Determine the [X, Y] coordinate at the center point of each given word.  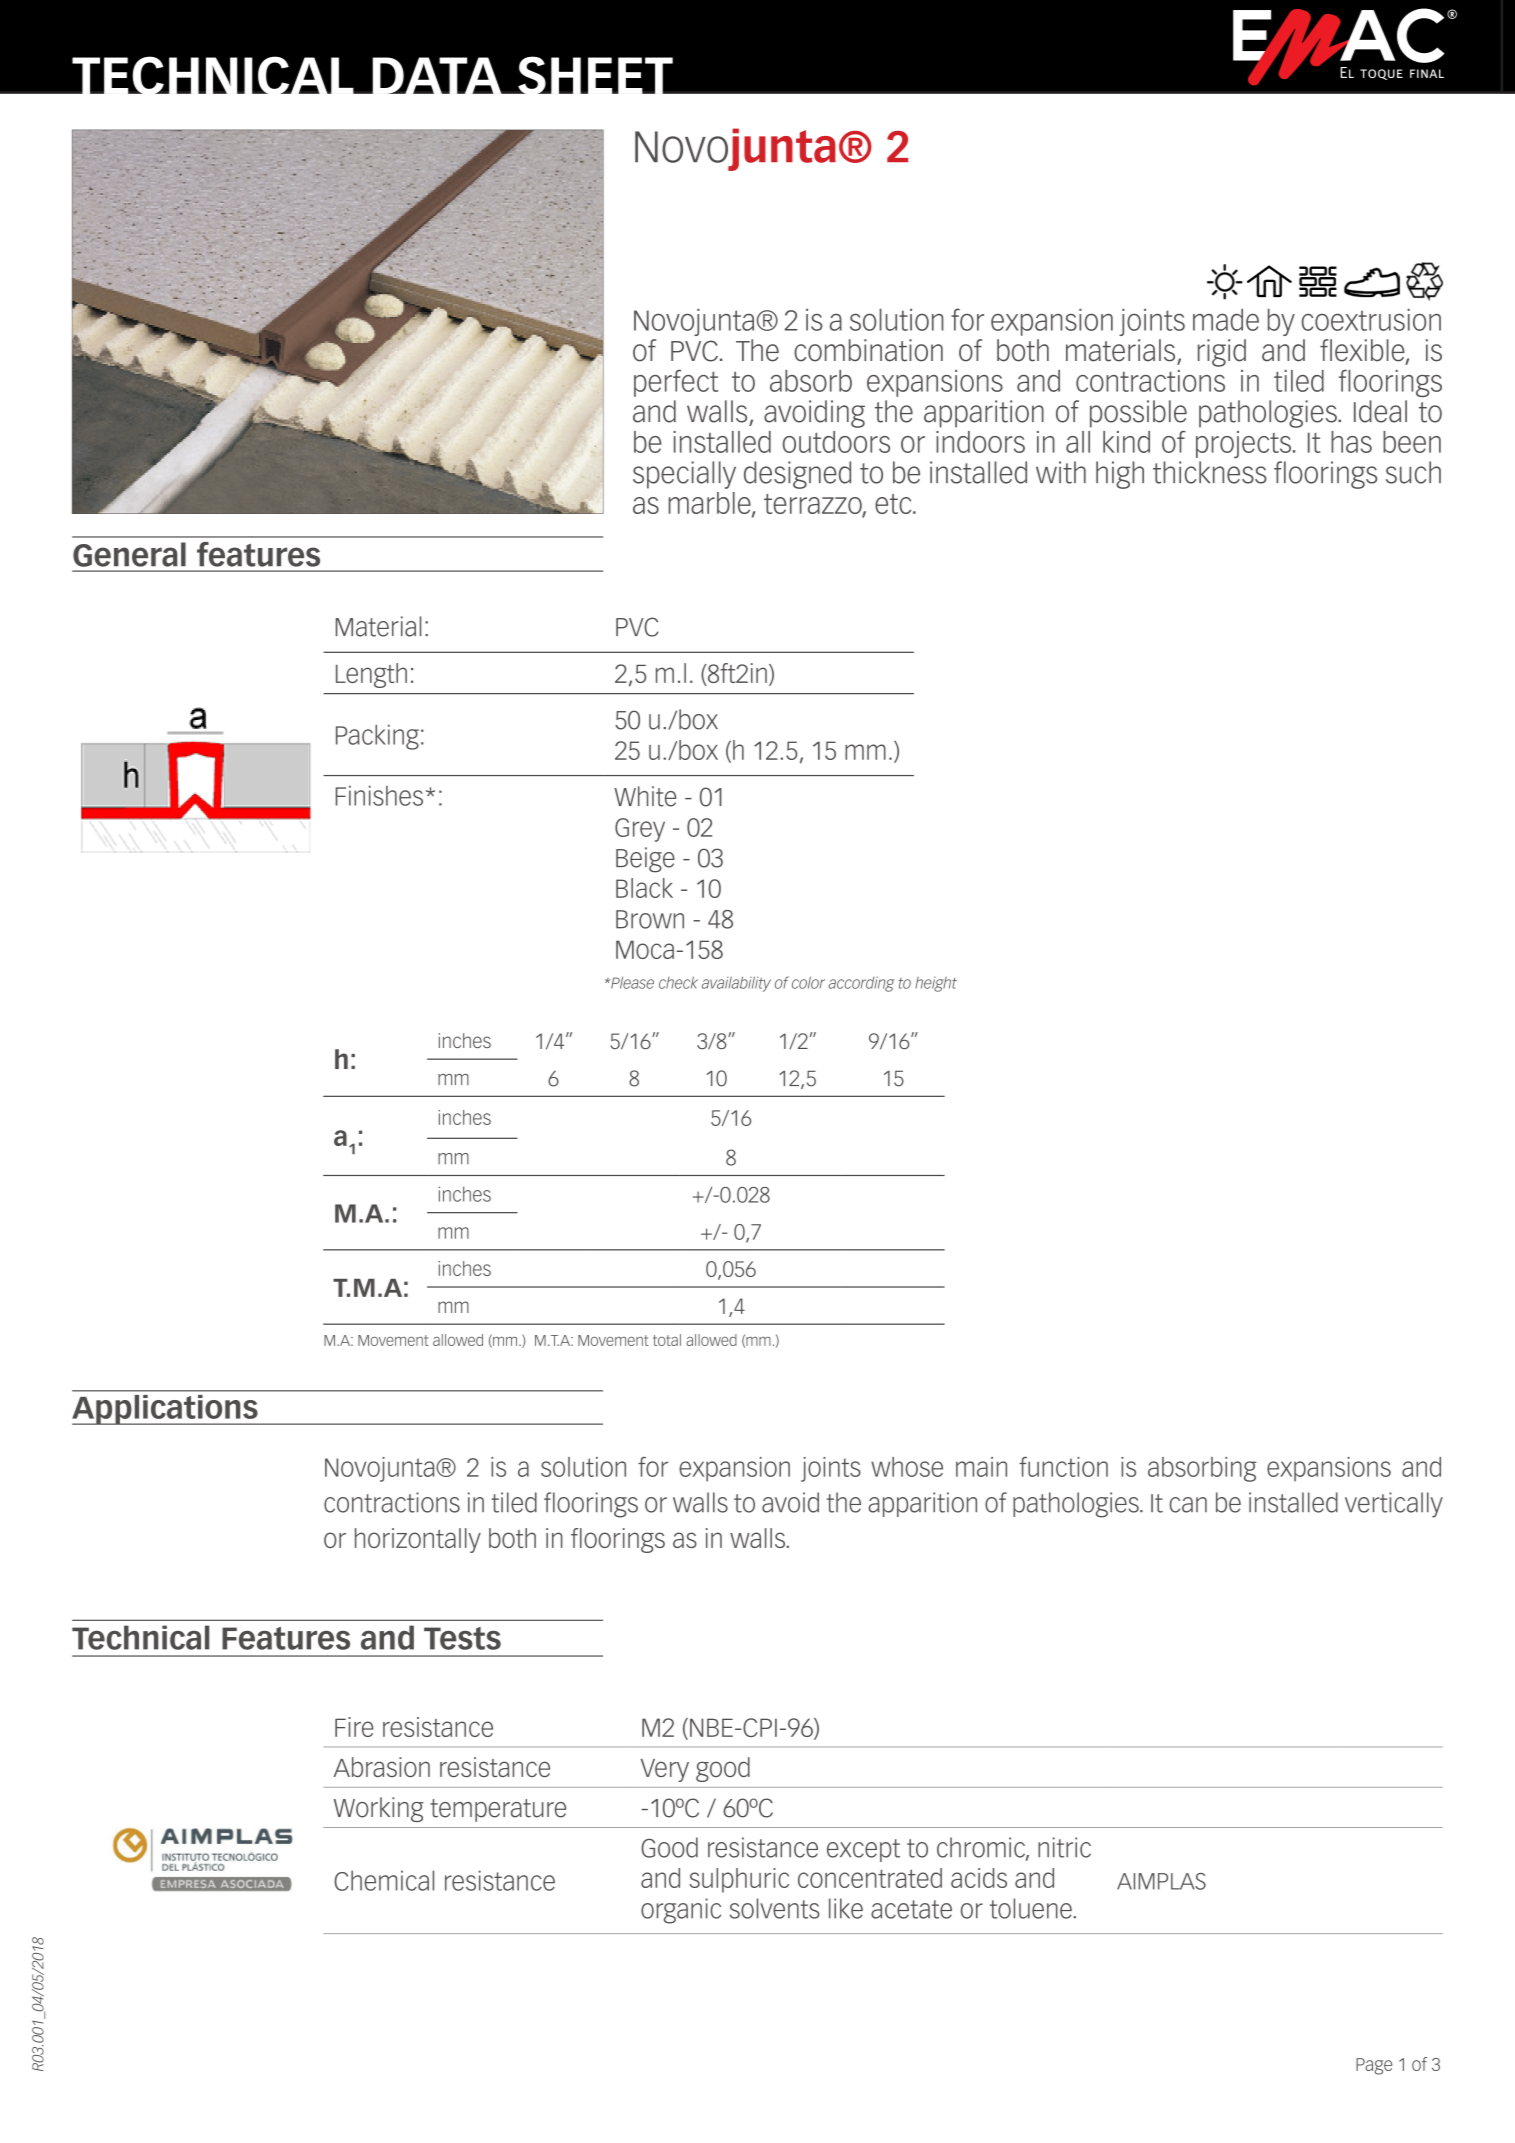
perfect [676, 383]
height [936, 984]
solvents [775, 1908]
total [667, 1340]
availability [736, 984]
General [129, 554]
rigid [1222, 353]
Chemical [384, 1880]
